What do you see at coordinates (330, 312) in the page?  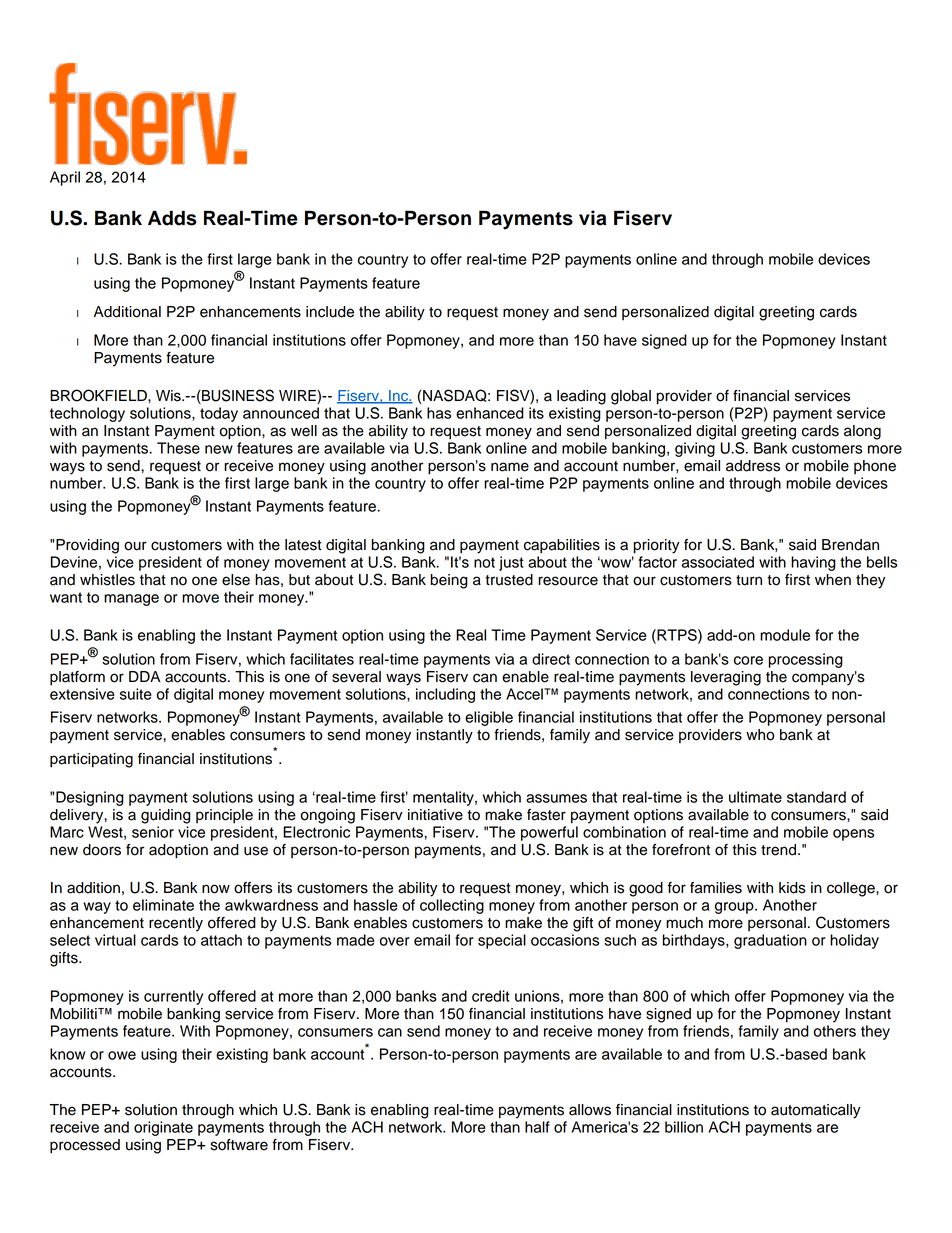 I see `include` at bounding box center [330, 312].
